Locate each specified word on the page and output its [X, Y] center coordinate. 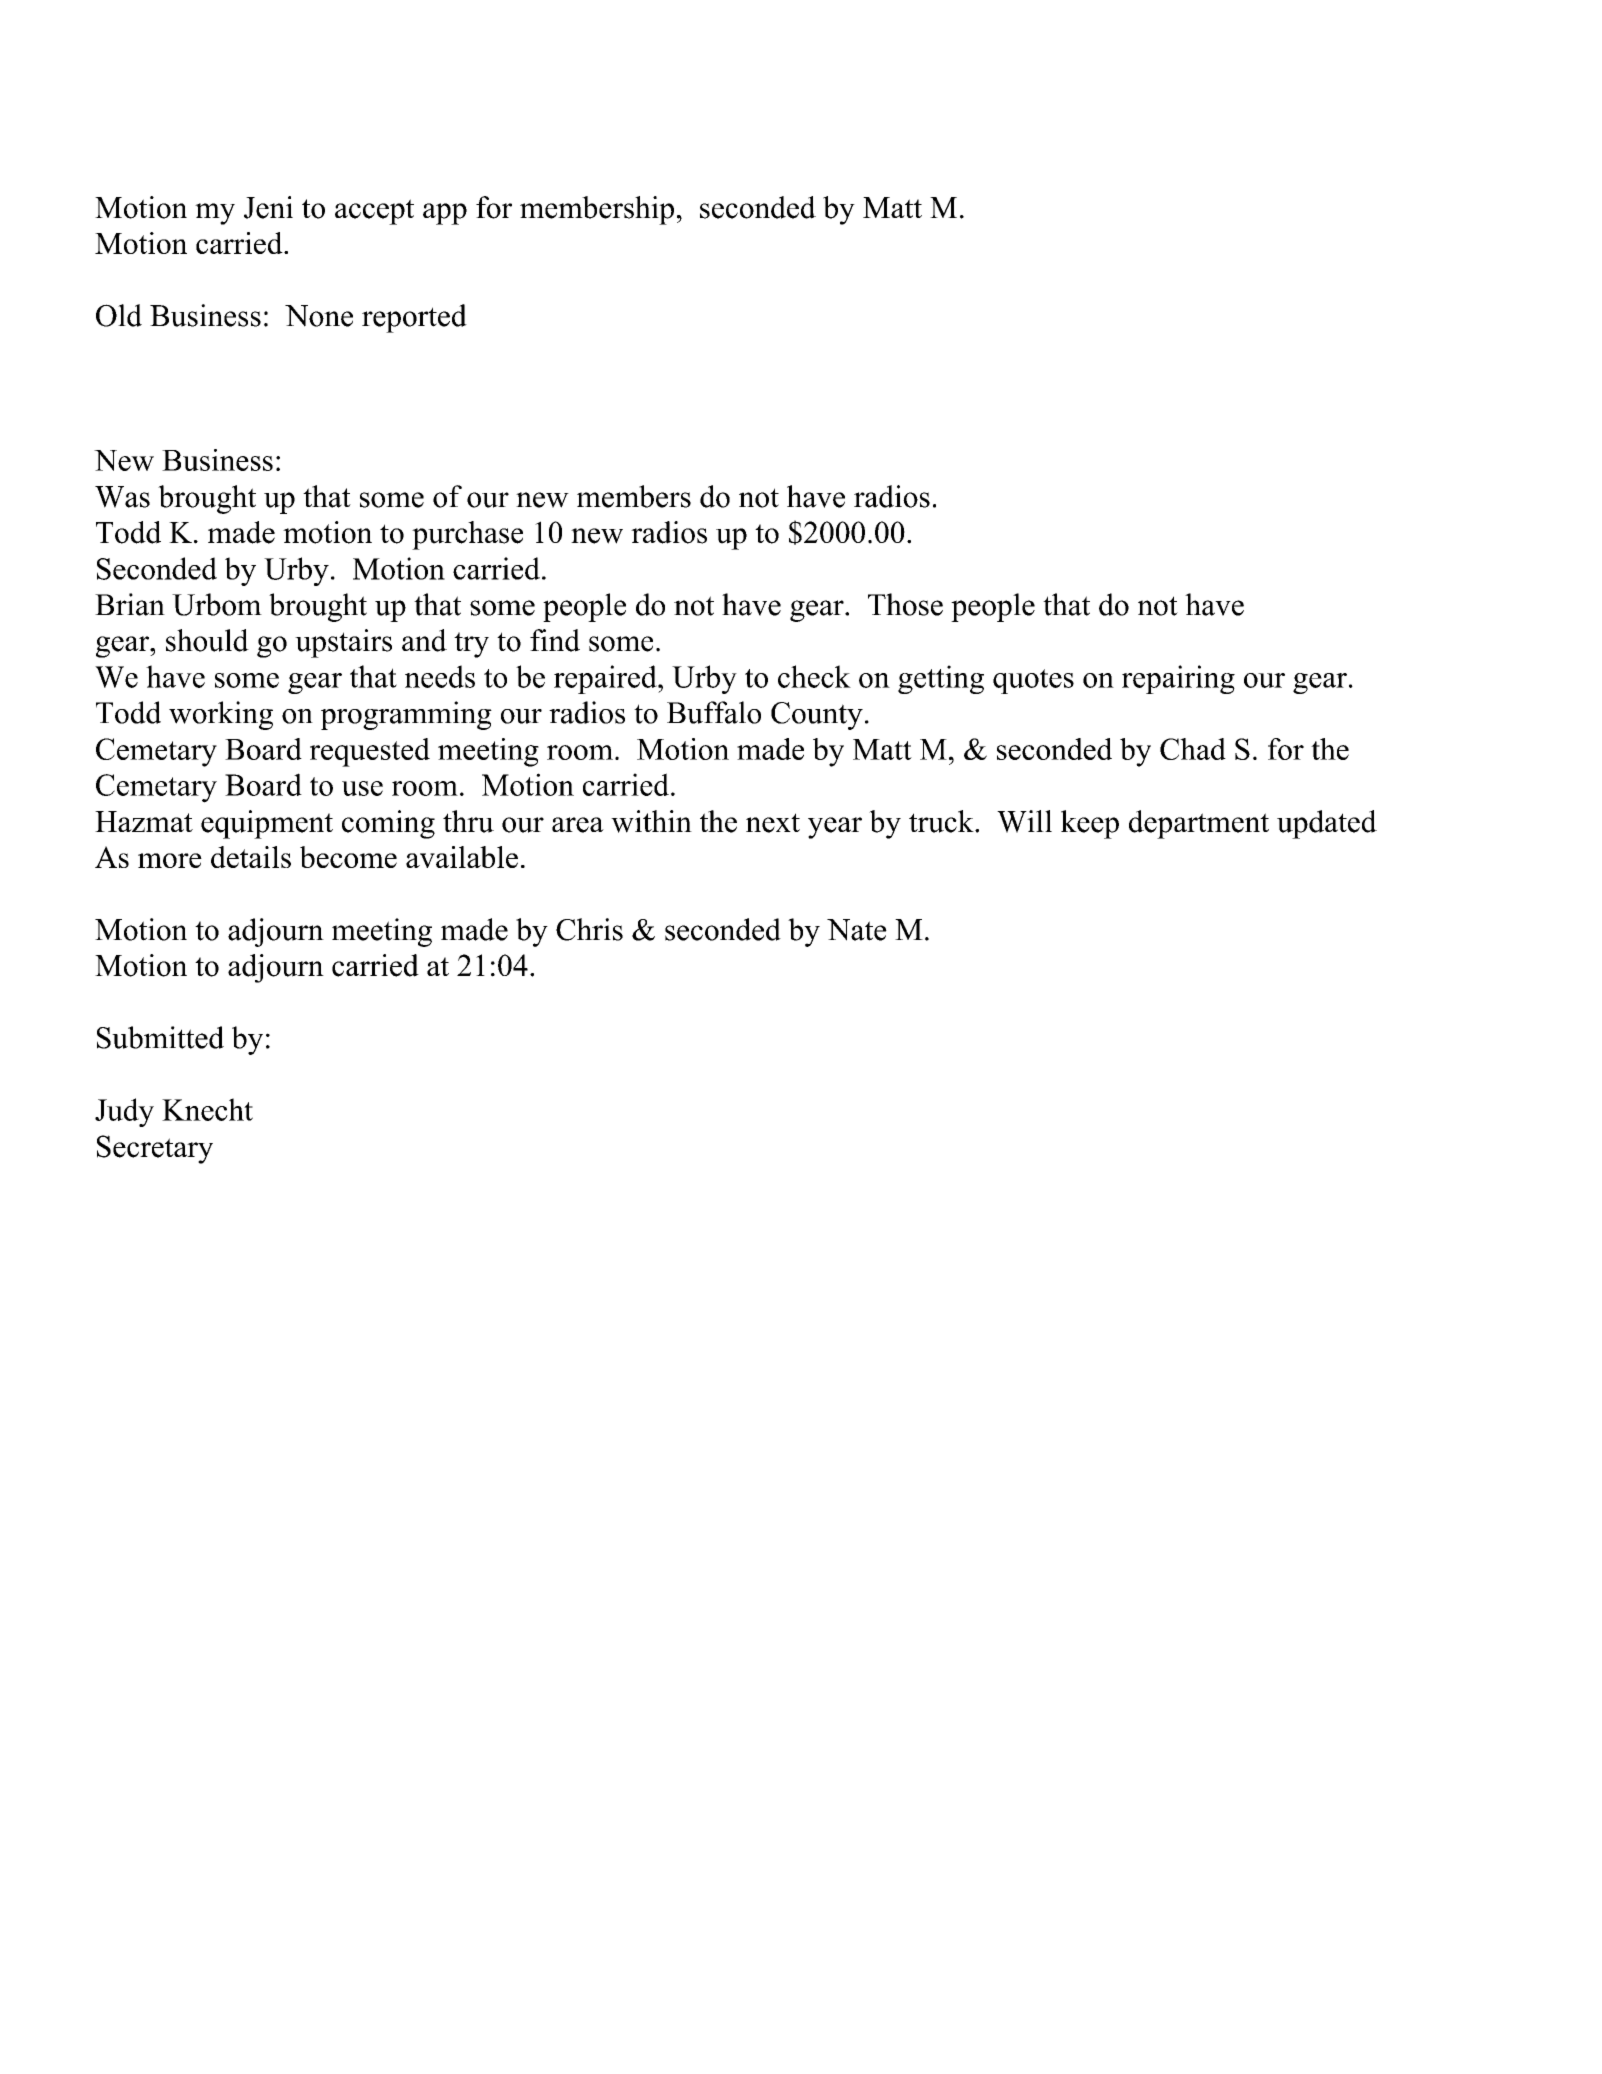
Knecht [207, 1109]
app [445, 214]
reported [414, 318]
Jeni [268, 207]
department [1199, 824]
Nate [857, 930]
